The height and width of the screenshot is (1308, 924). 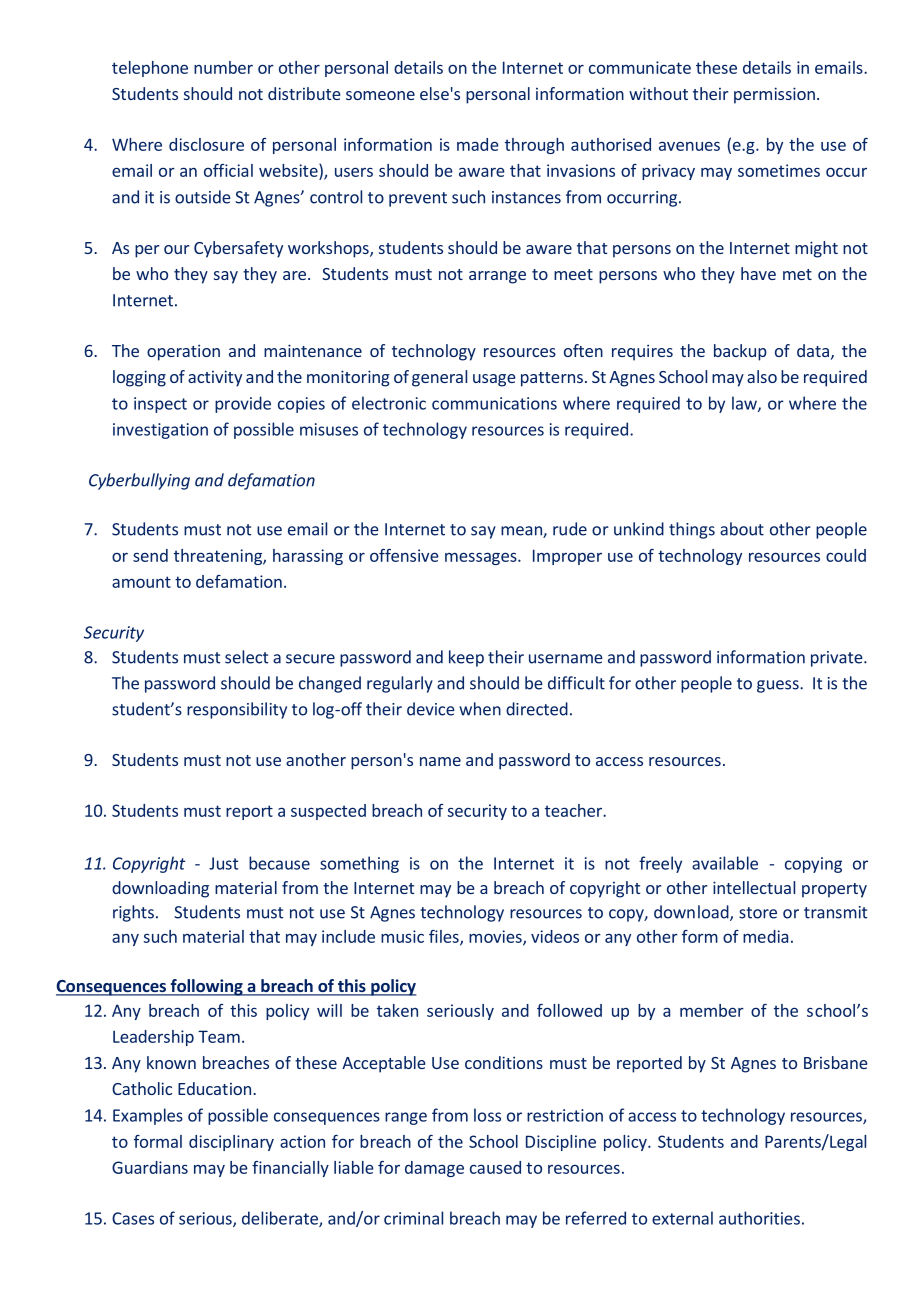 I want to click on backup, so click(x=740, y=352).
